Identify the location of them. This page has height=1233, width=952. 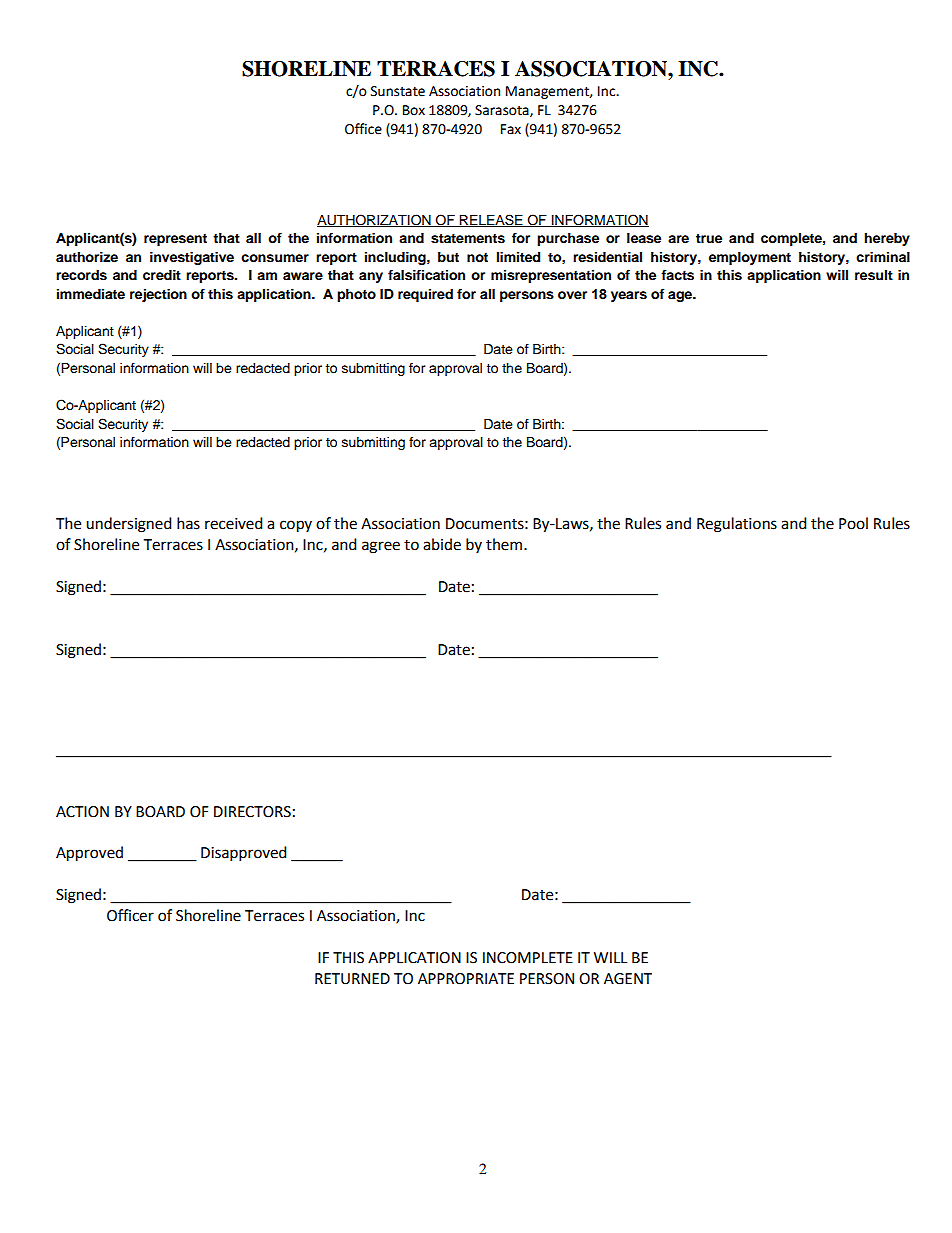
(504, 544).
